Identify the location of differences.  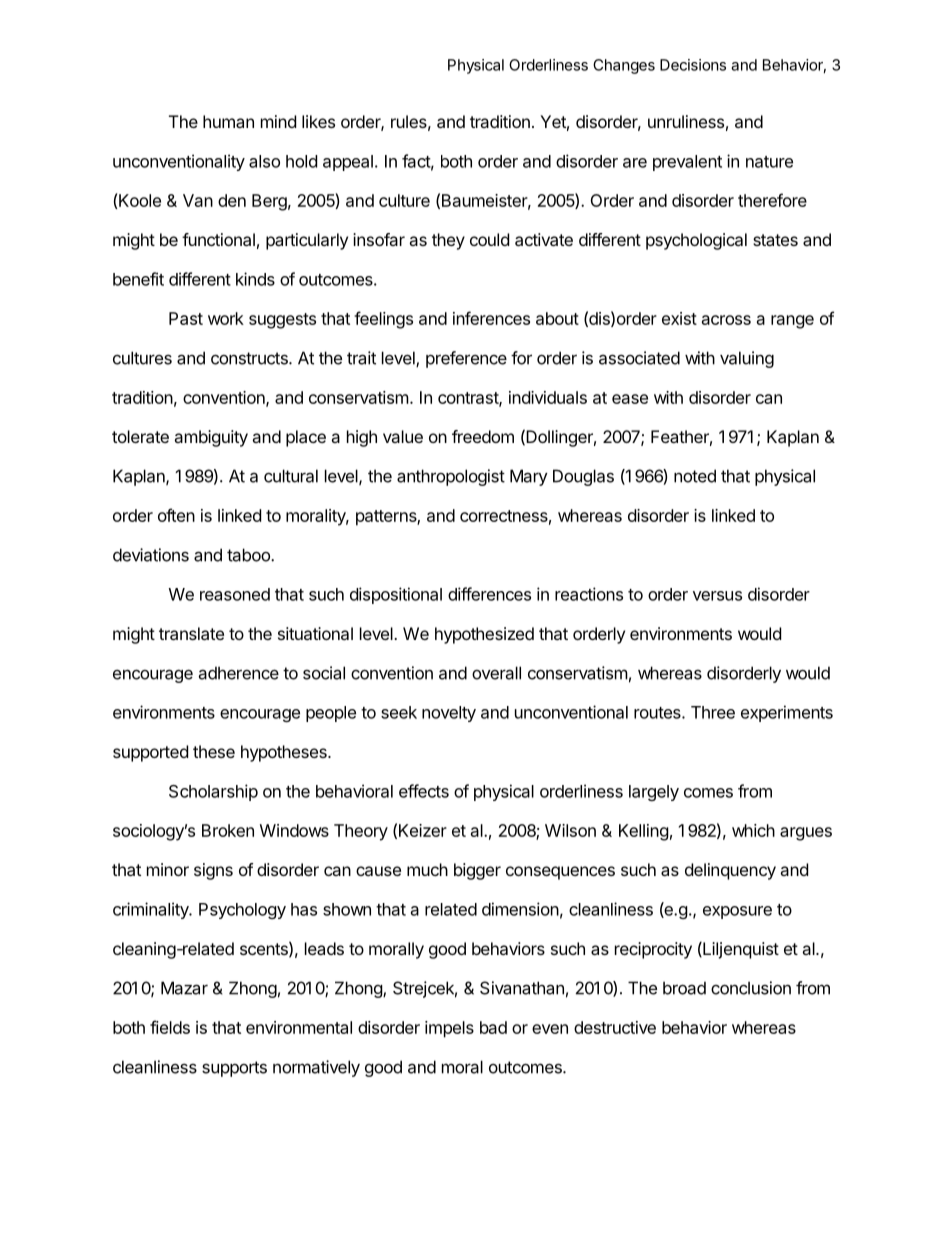
(489, 594).
